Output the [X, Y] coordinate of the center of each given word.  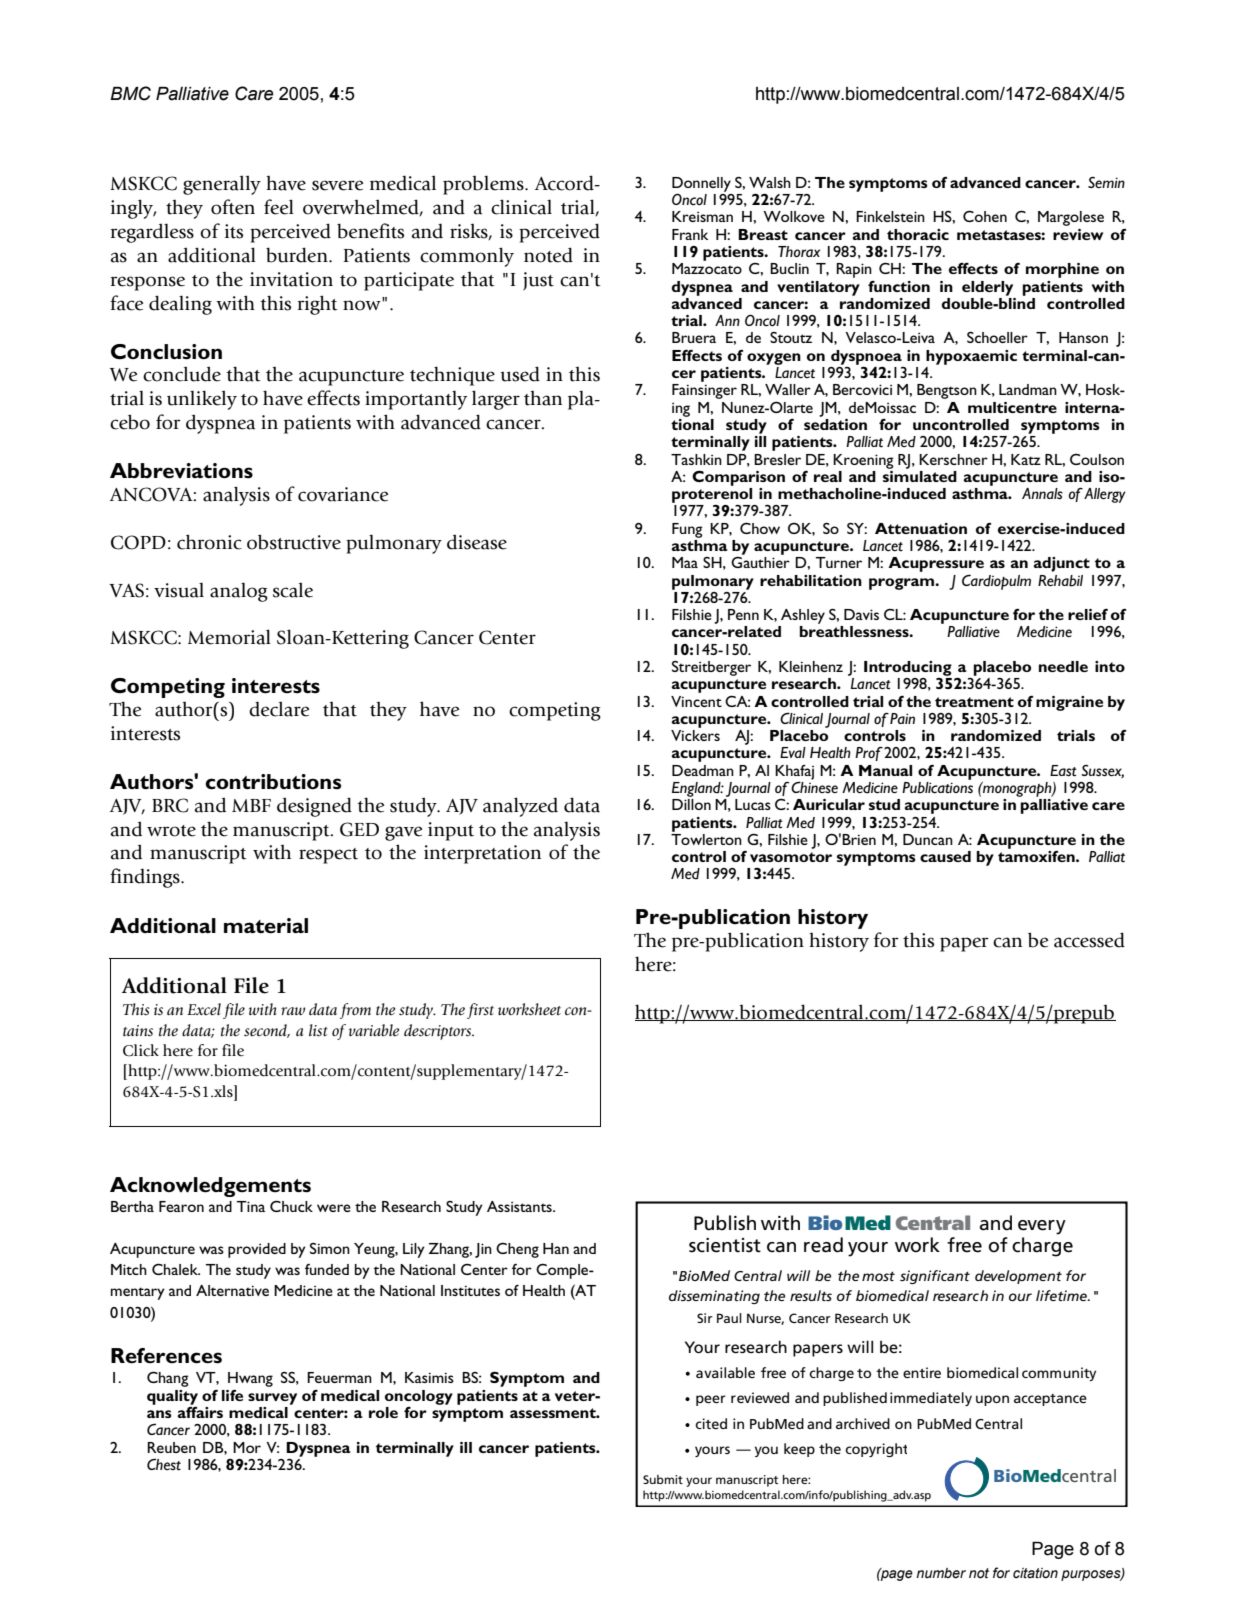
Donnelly [701, 185]
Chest [164, 1464]
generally [222, 185]
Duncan [928, 839]
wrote [171, 831]
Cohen [985, 216]
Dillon [691, 804]
